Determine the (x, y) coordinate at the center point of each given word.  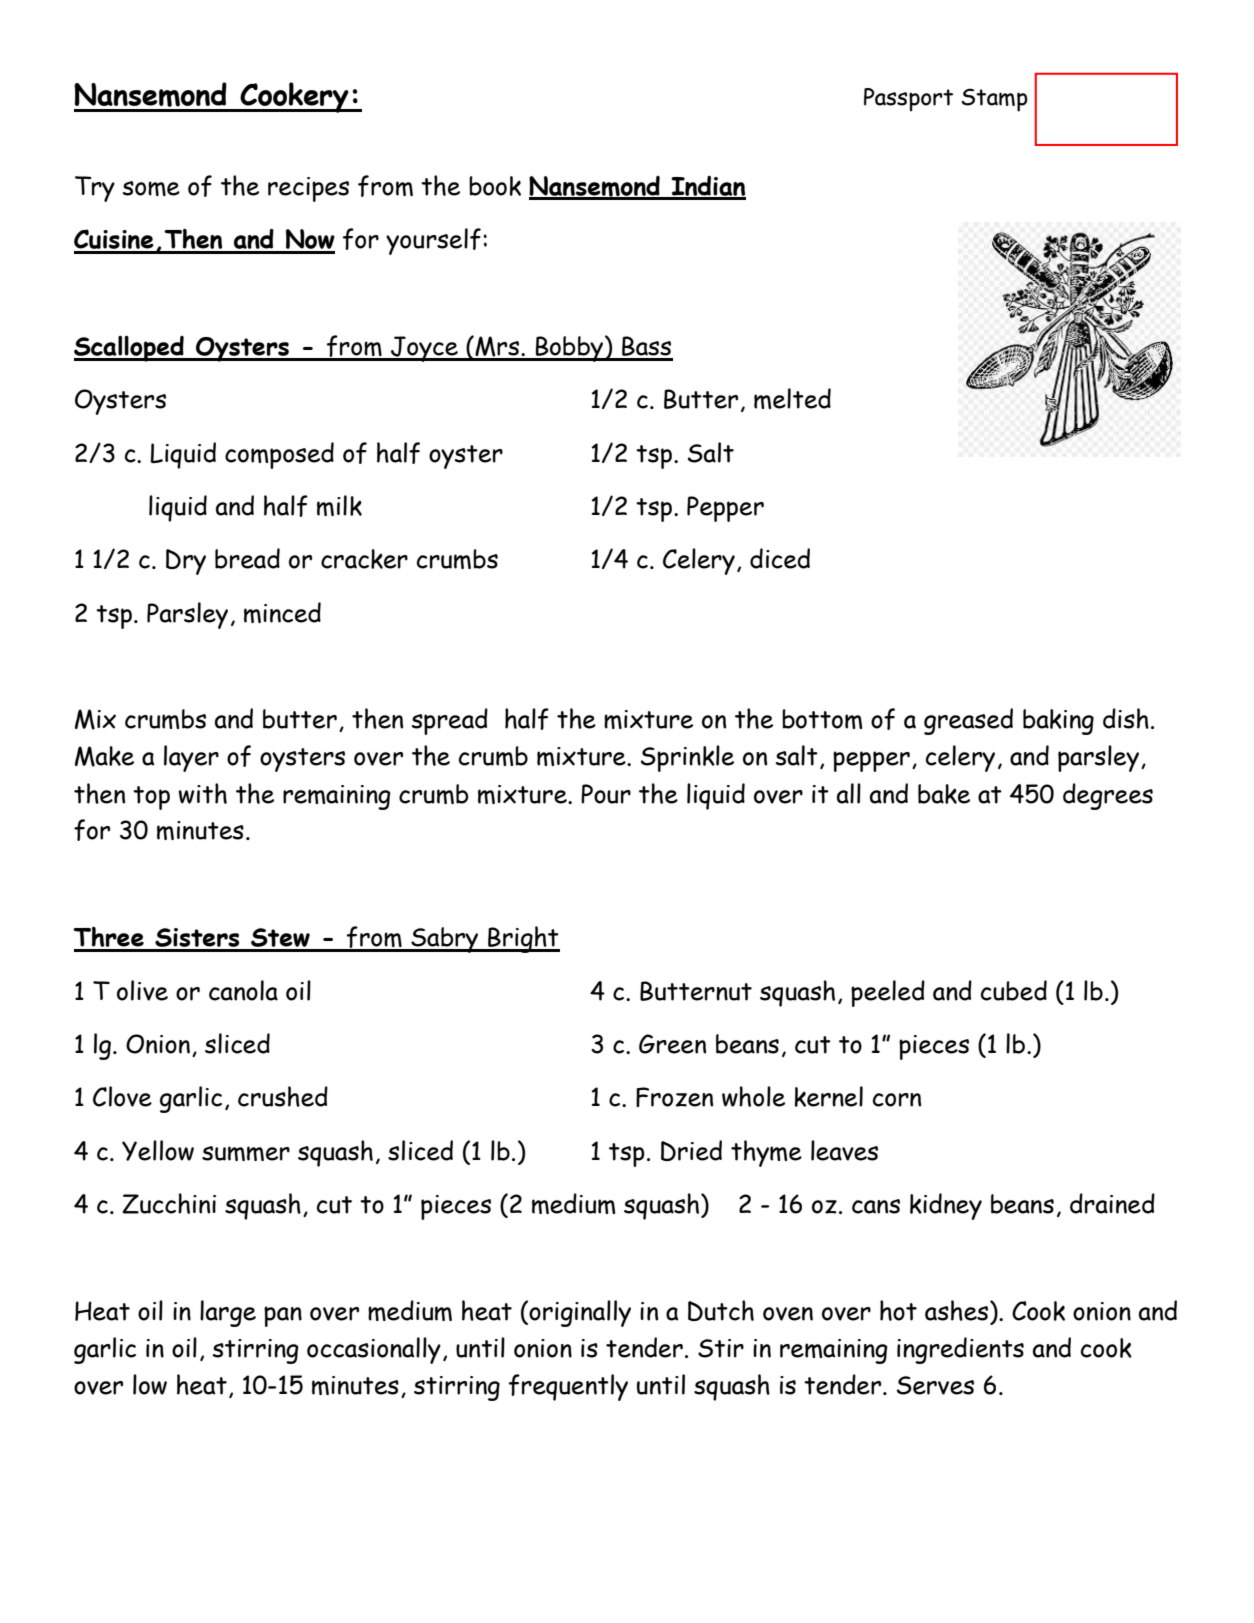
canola (243, 990)
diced (780, 558)
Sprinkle (687, 758)
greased (968, 721)
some (151, 188)
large (228, 1313)
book (495, 186)
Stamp (994, 100)
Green (672, 1044)
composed (279, 455)
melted (792, 398)
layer (191, 758)
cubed (1014, 990)
